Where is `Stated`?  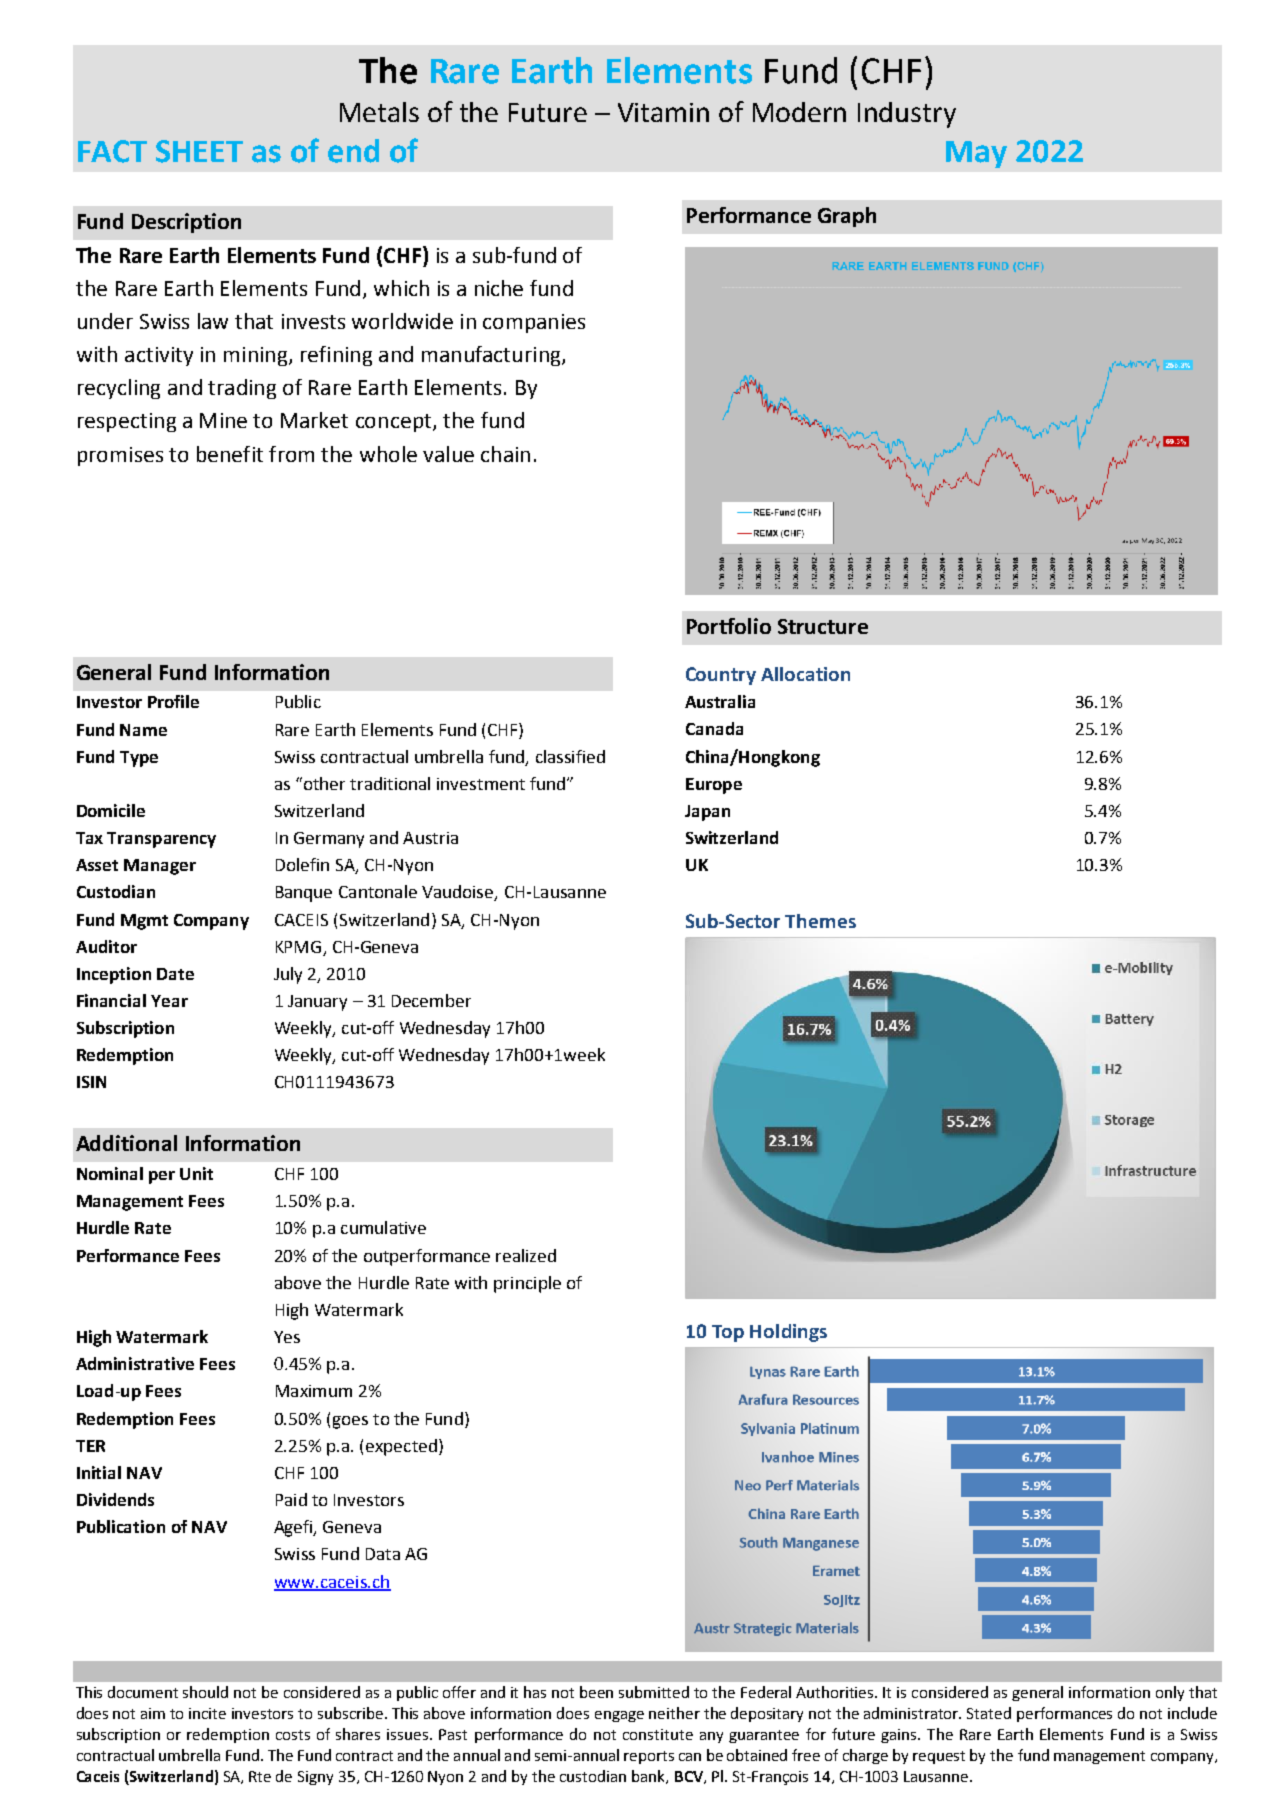 Stated is located at coordinates (989, 1713).
